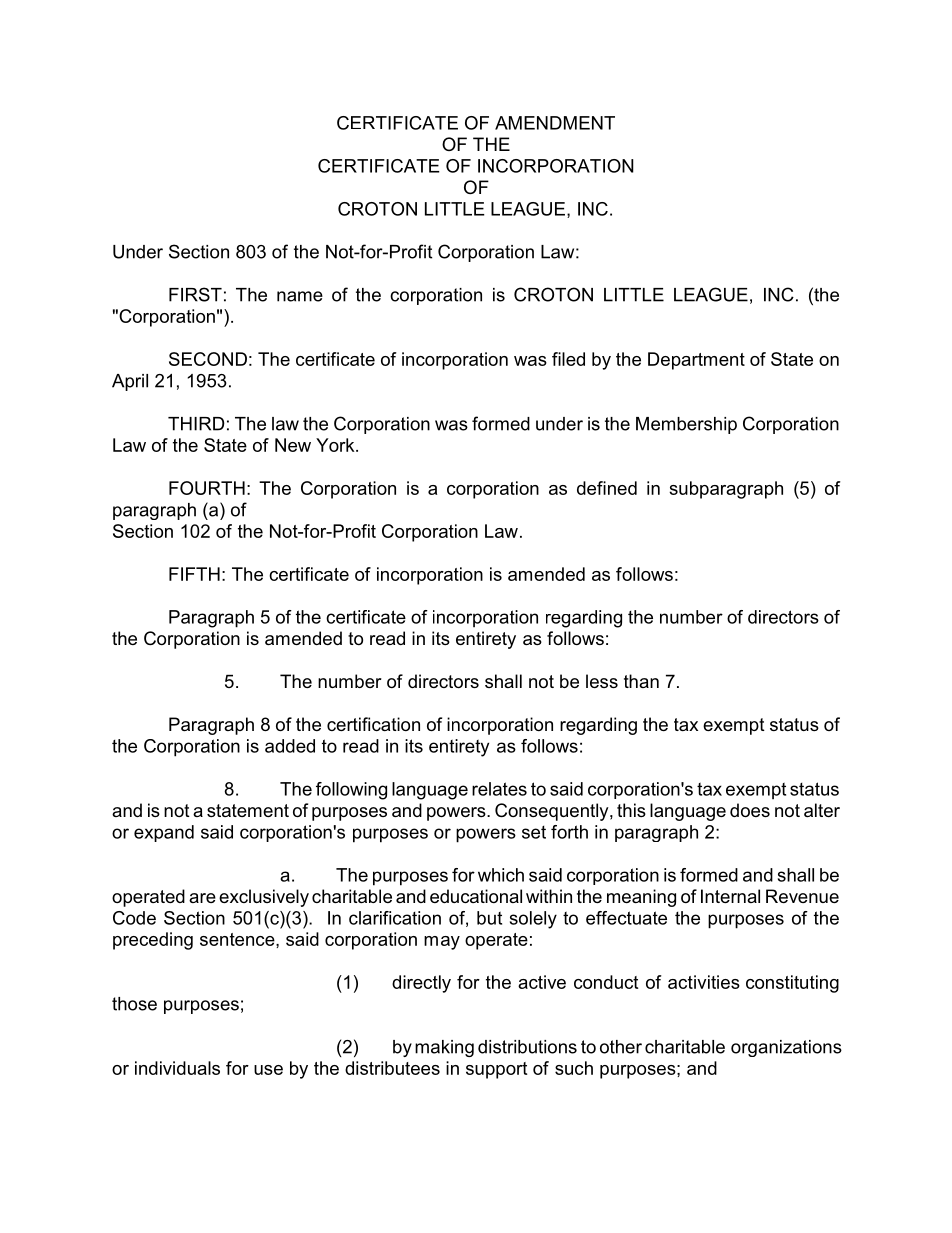  I want to click on individuals, so click(177, 1068).
